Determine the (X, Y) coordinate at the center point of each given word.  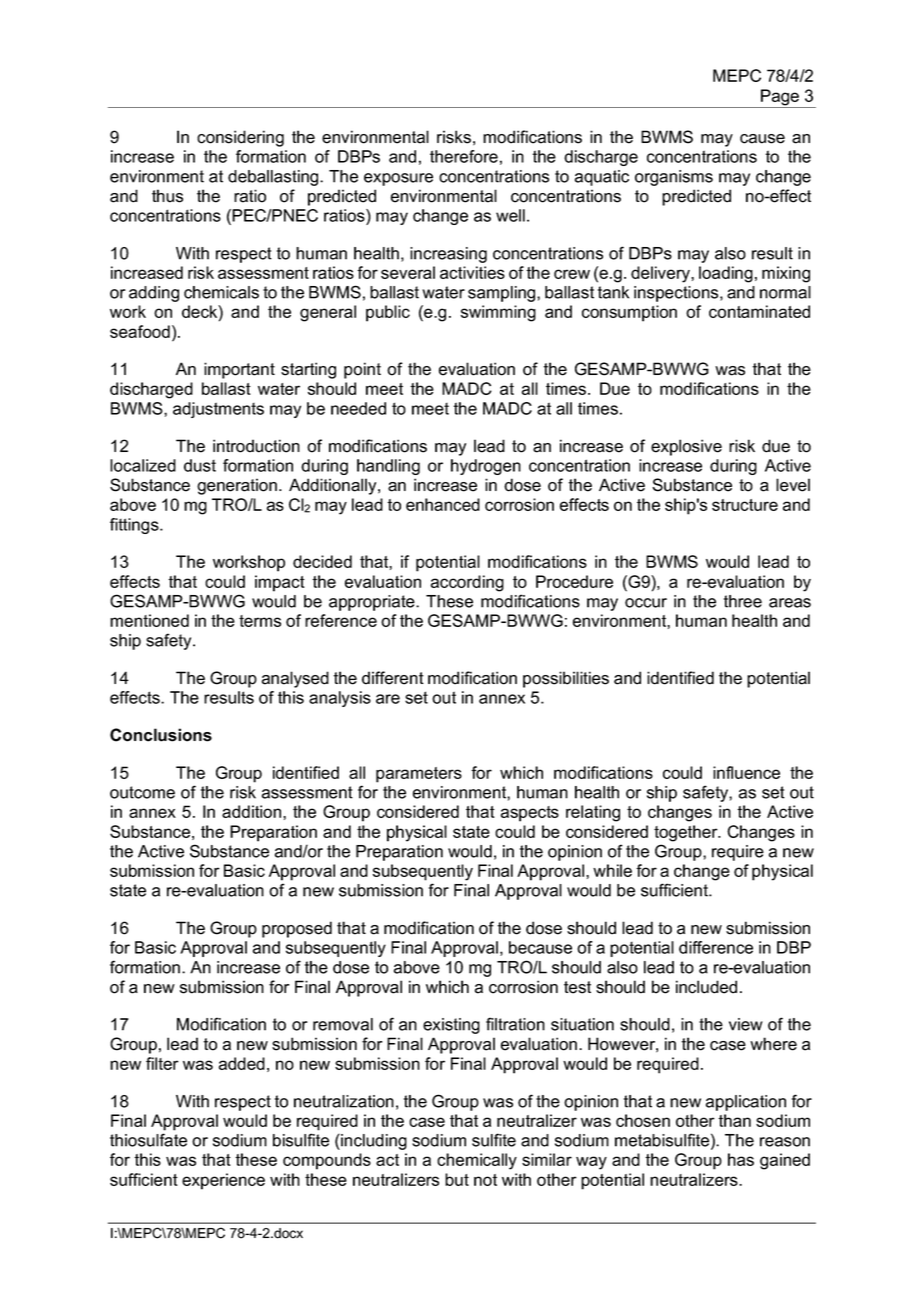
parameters (419, 775)
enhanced (443, 504)
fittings (135, 526)
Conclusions (161, 735)
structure (745, 505)
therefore (464, 156)
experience (223, 1181)
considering (240, 138)
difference (716, 947)
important (239, 370)
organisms (674, 178)
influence (746, 772)
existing (451, 1026)
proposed (297, 929)
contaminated (759, 311)
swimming (498, 313)
